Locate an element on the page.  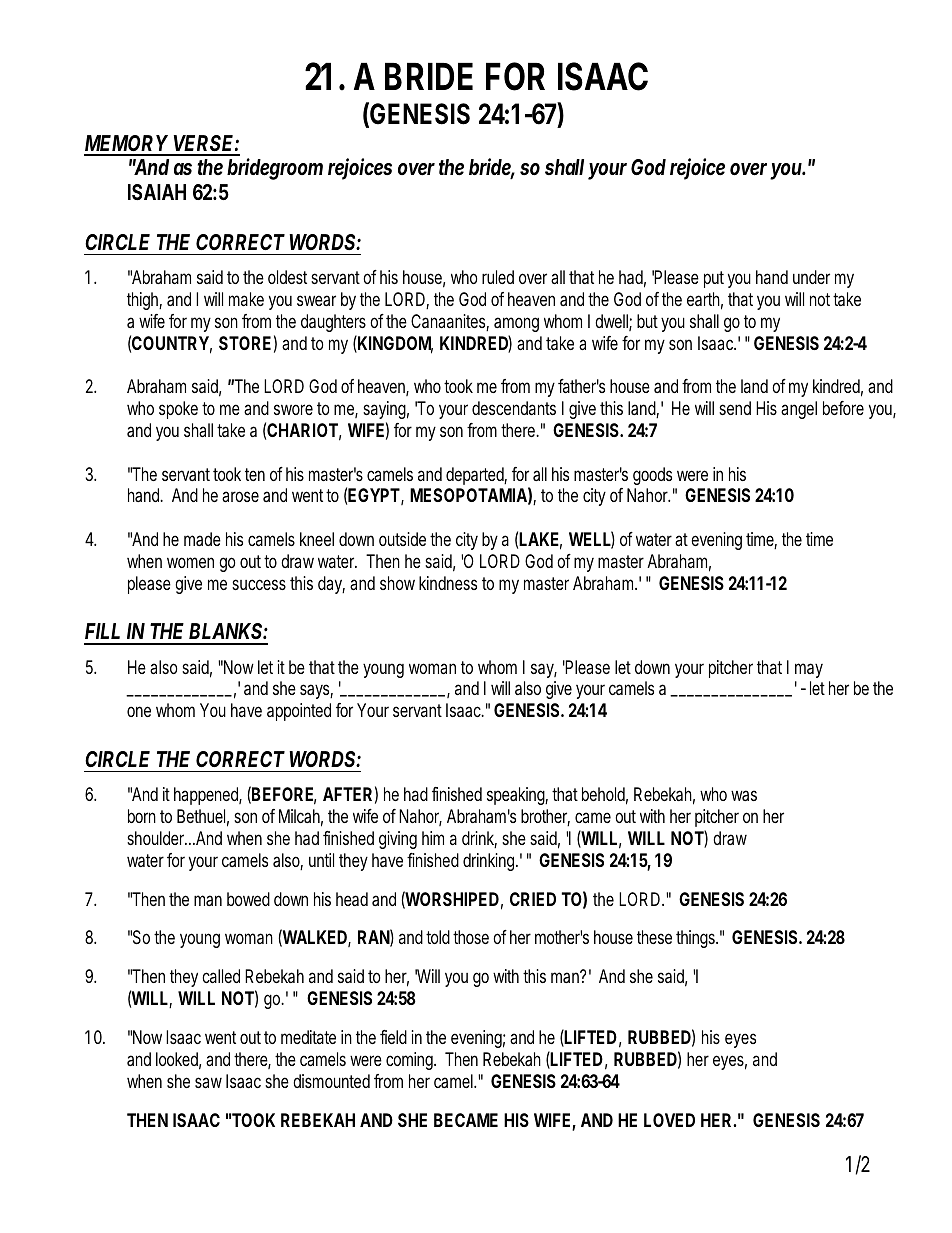
happened is located at coordinates (208, 796).
